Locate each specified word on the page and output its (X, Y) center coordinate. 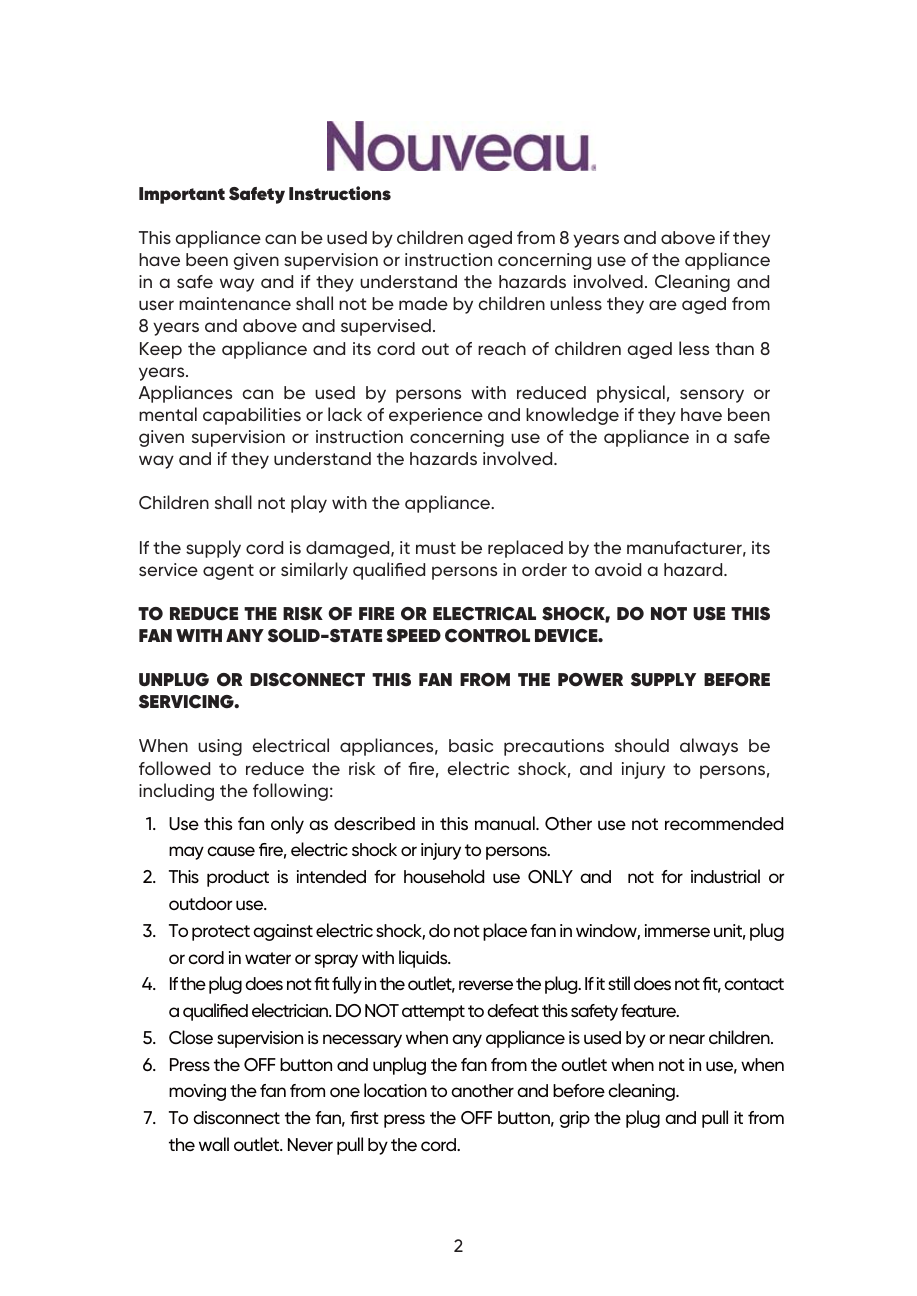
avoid (618, 569)
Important (182, 195)
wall (214, 1144)
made (423, 303)
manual (506, 823)
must (436, 548)
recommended (724, 824)
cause (231, 851)
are (663, 305)
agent (228, 572)
